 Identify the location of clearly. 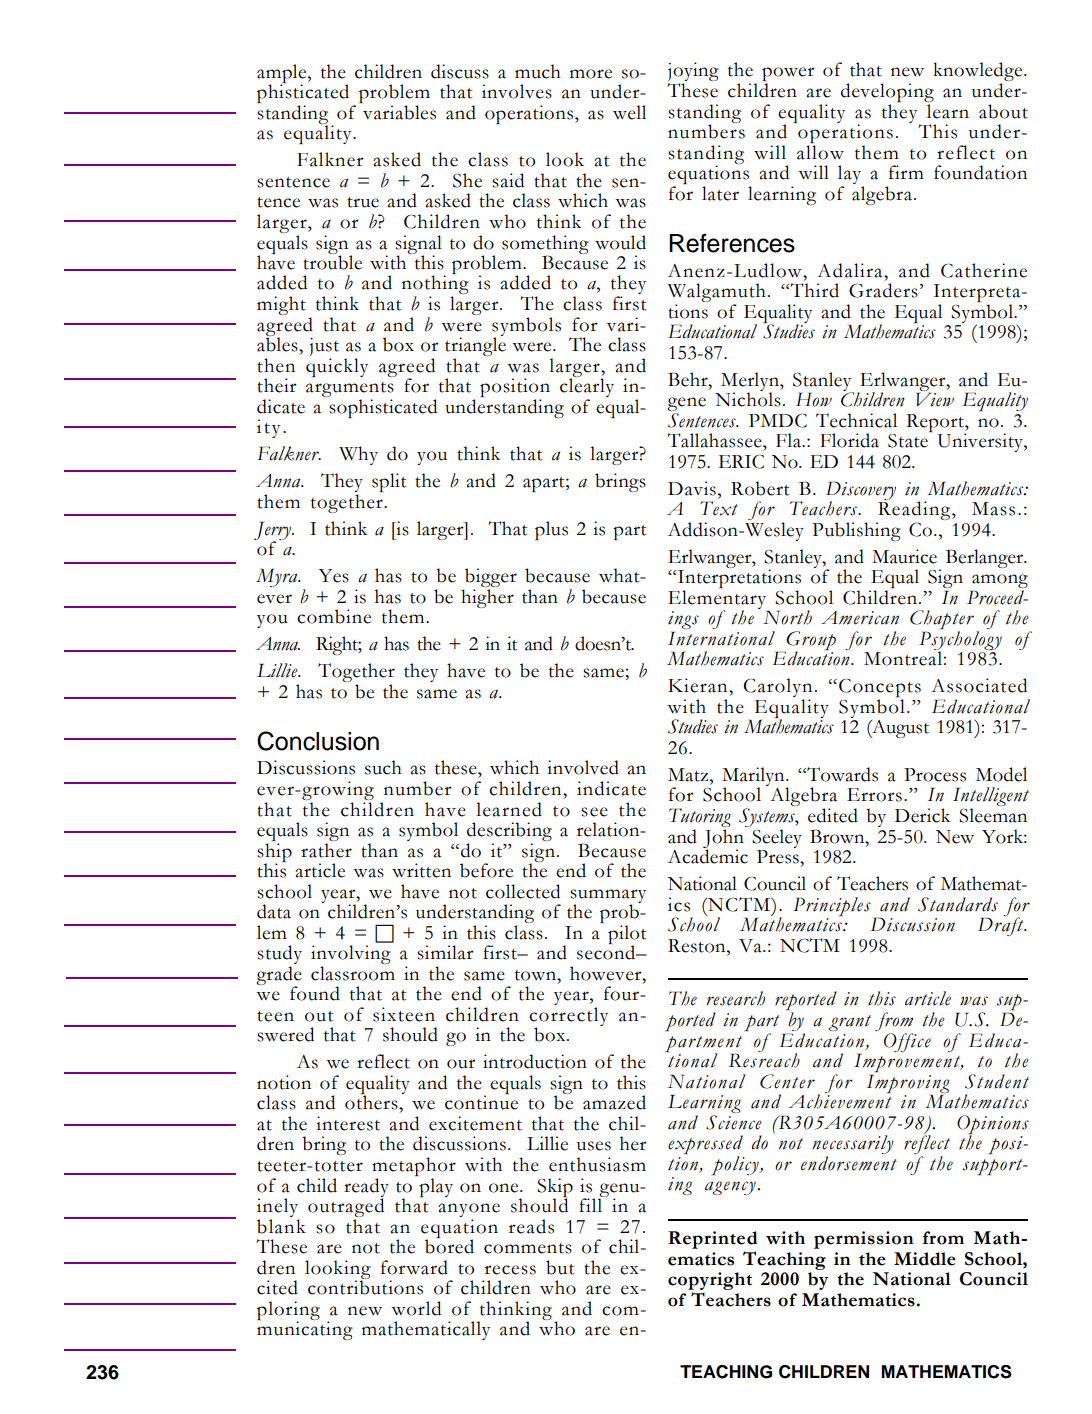
(587, 388).
